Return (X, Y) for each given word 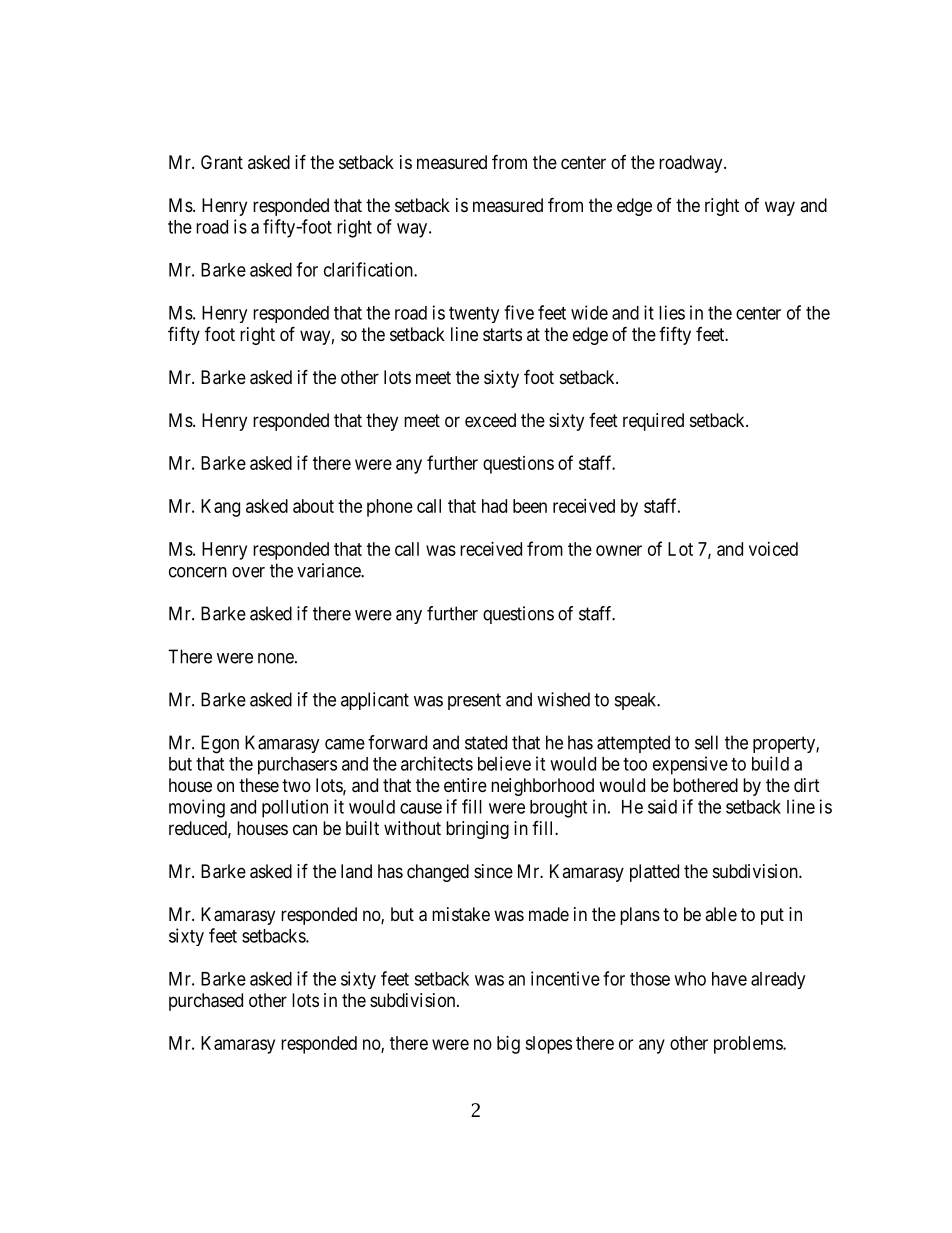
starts (502, 335)
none (276, 658)
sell (706, 742)
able (721, 914)
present (474, 701)
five (519, 312)
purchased (206, 1002)
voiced (773, 549)
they (382, 422)
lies (672, 312)
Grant (222, 162)
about (313, 506)
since (493, 871)
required (653, 422)
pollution (295, 808)
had (494, 506)
